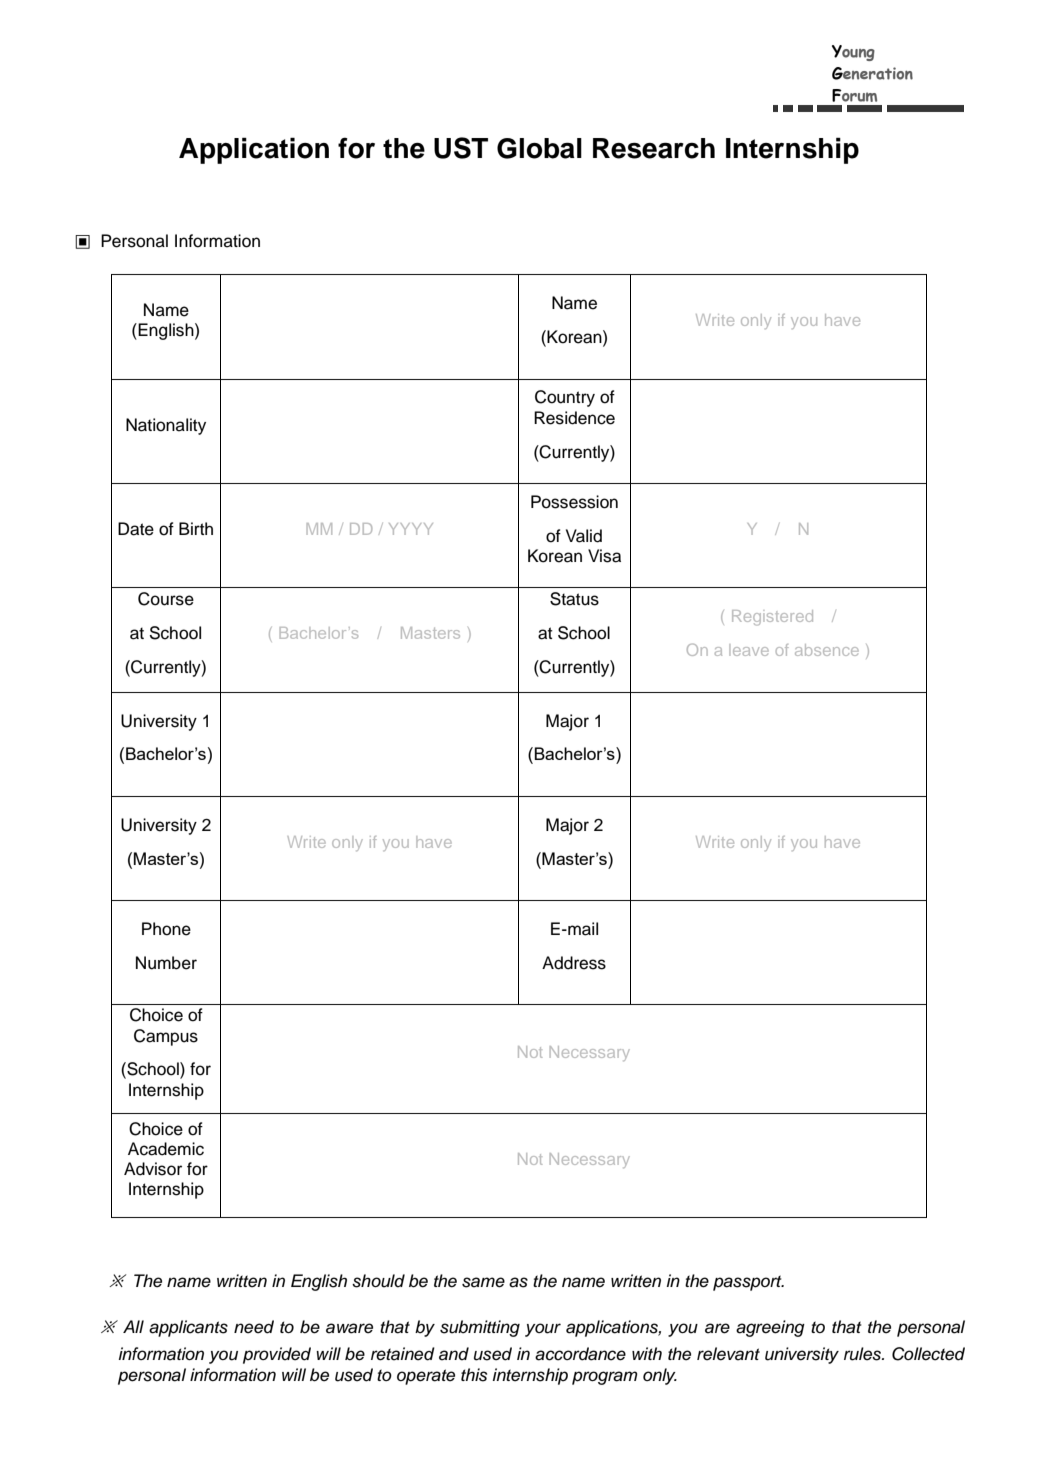  Describe the element at coordinates (854, 95) in the screenshot. I see `Forum` at that location.
